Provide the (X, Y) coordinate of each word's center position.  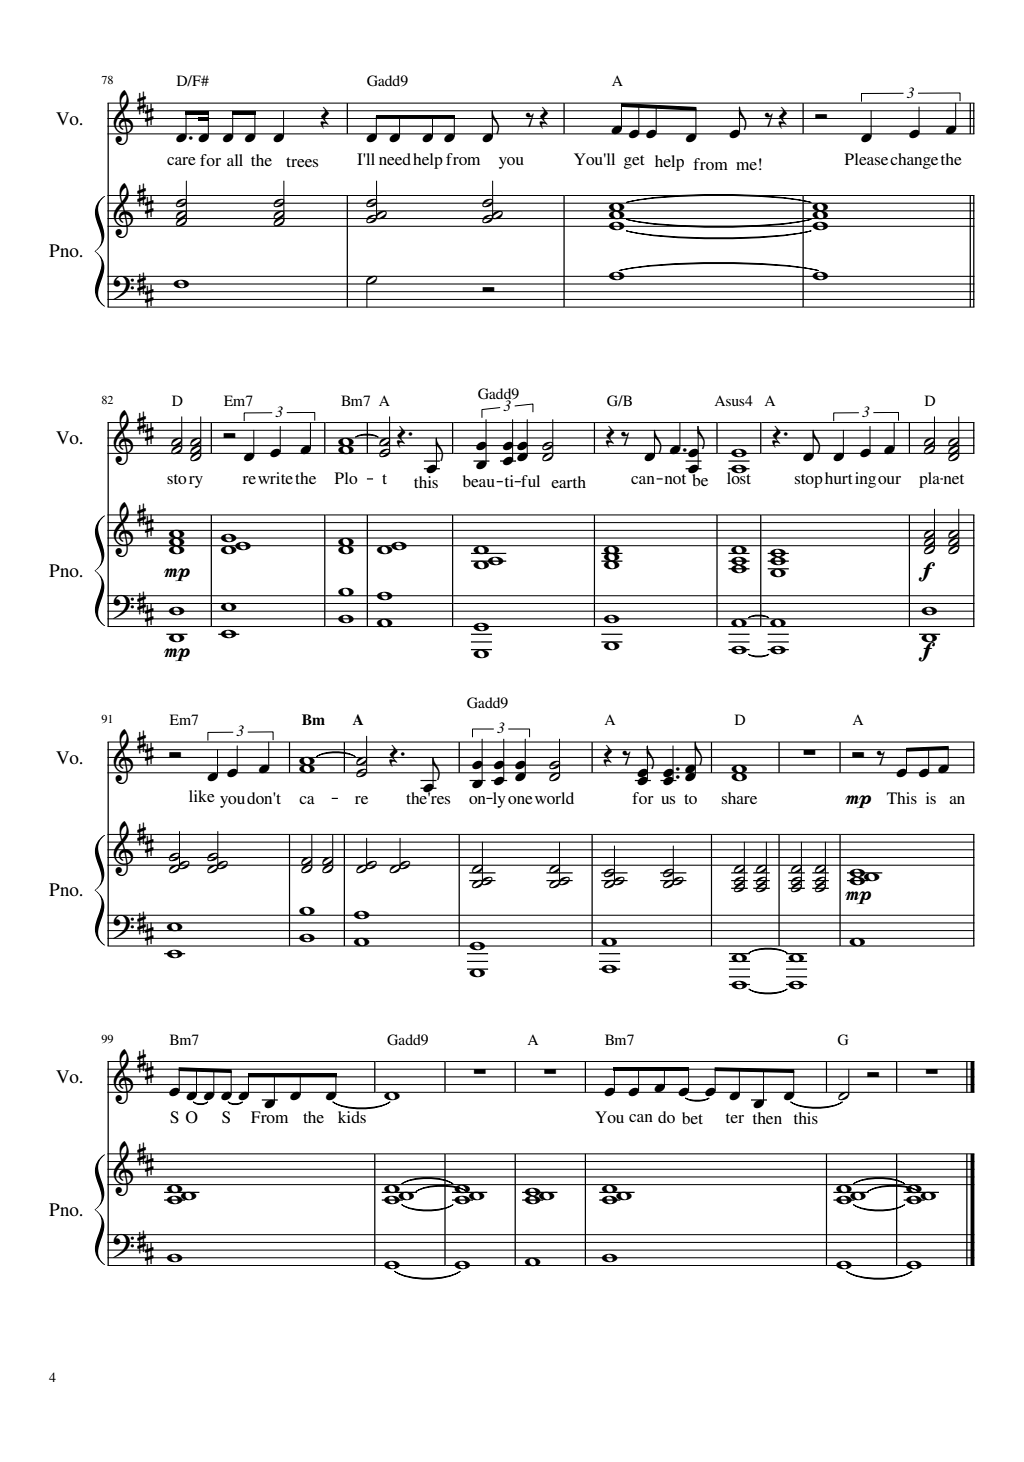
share (739, 798)
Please (866, 159)
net (952, 479)
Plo (346, 478)
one (520, 800)
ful (529, 481)
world (554, 798)
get (634, 162)
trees (302, 162)
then (767, 1118)
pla (930, 480)
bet (692, 1118)
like (202, 796)
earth (568, 482)
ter (735, 1118)
